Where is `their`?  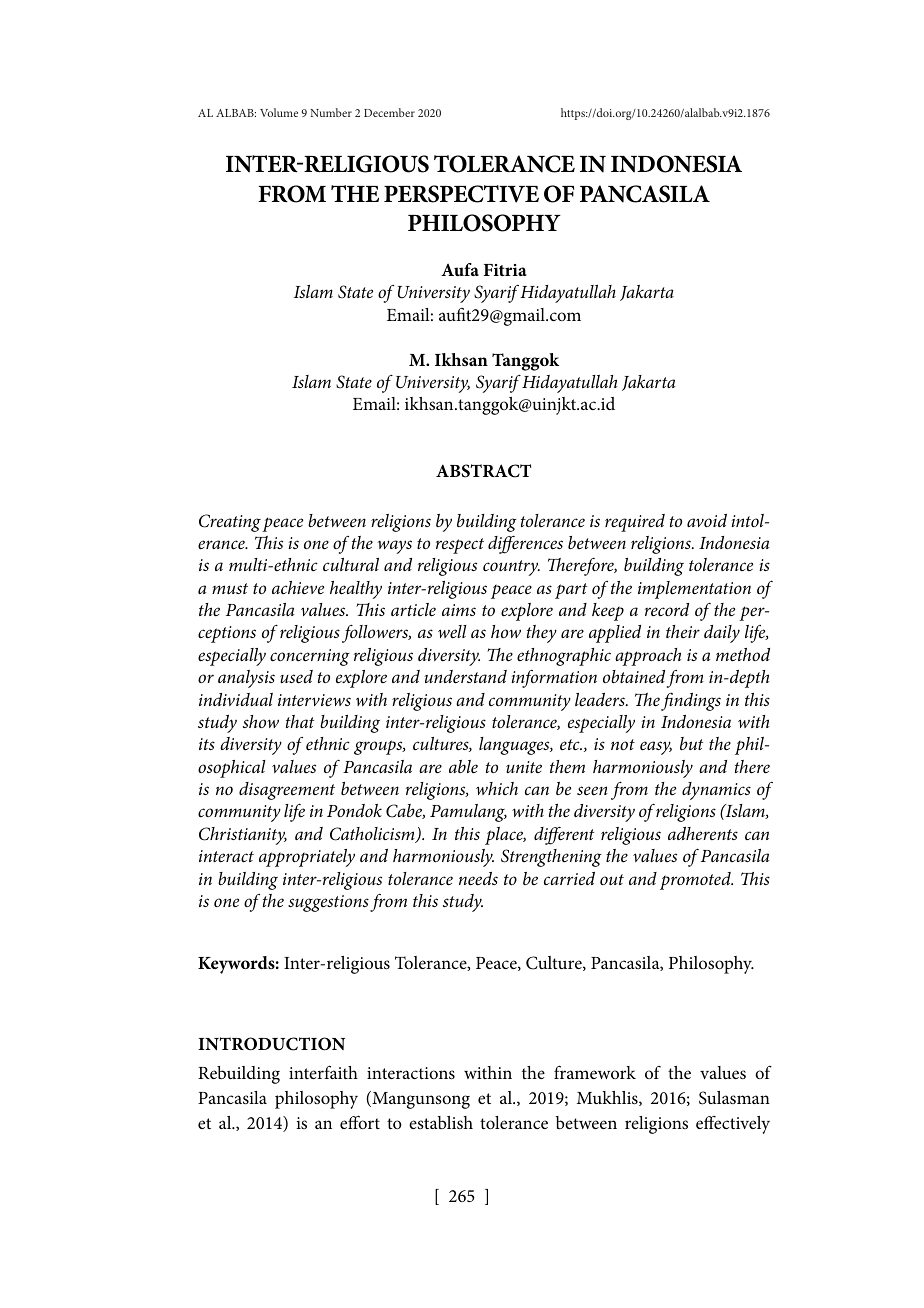 their is located at coordinates (683, 631).
